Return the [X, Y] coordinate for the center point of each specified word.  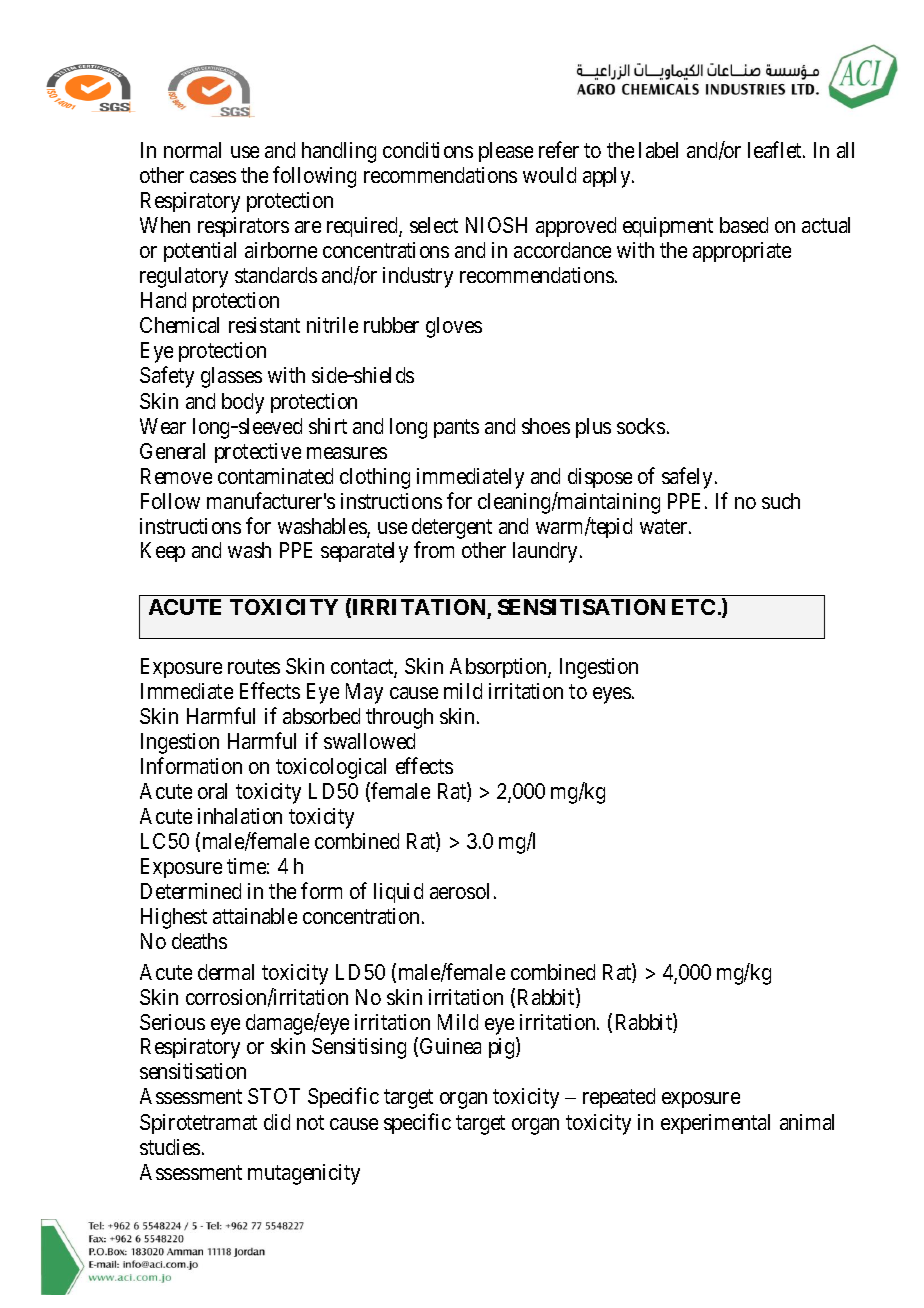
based [744, 225]
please [506, 152]
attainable [255, 916]
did [277, 1122]
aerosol [459, 891]
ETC [693, 607]
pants [456, 428]
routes [254, 666]
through [399, 718]
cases [213, 177]
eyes [612, 695]
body [243, 403]
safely [687, 478]
